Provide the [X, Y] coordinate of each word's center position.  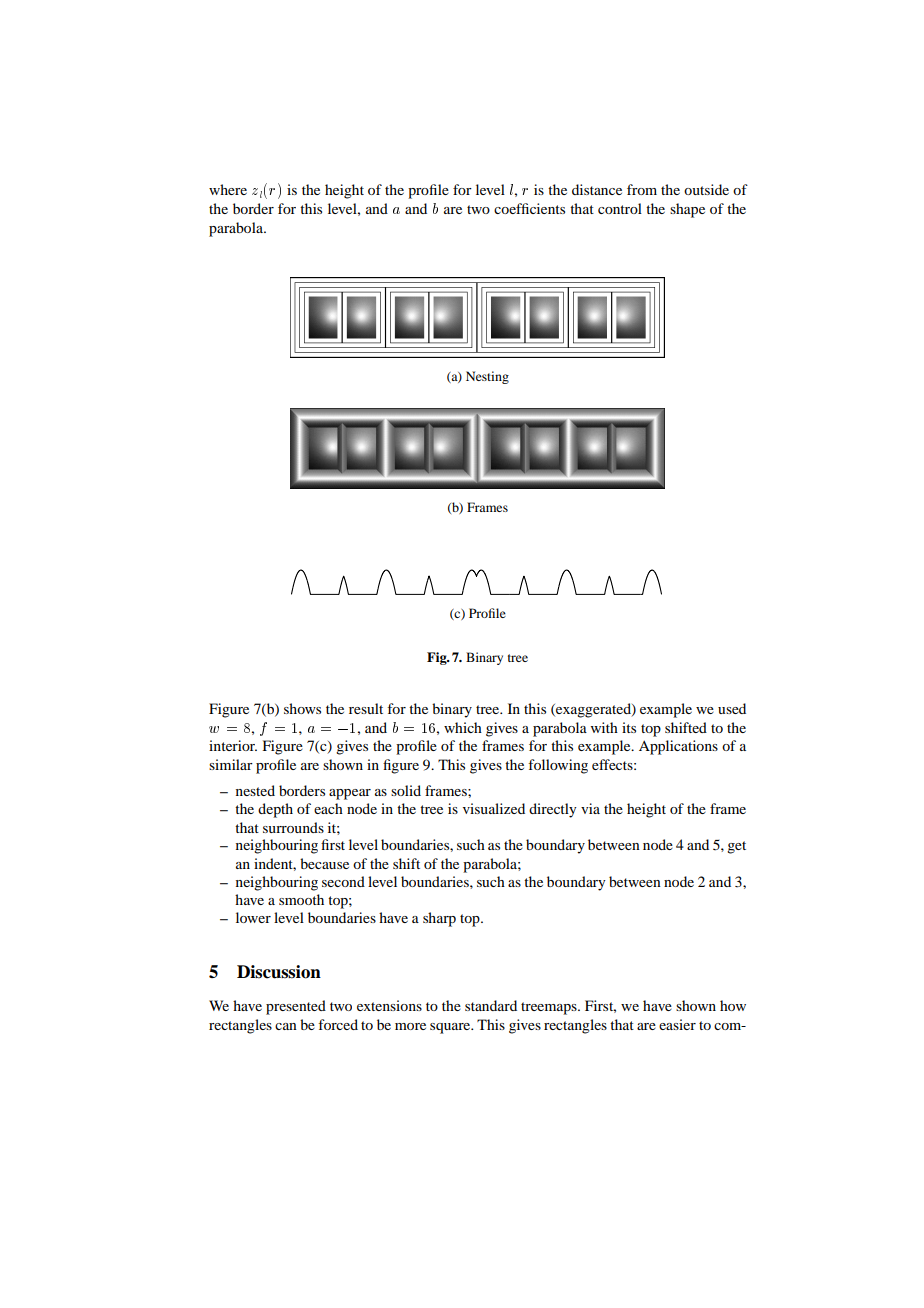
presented [296, 1007]
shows [302, 708]
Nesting [487, 377]
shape [687, 210]
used [732, 708]
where [228, 189]
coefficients [529, 208]
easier [677, 1024]
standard [491, 1005]
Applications [678, 747]
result [366, 708]
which [463, 727]
